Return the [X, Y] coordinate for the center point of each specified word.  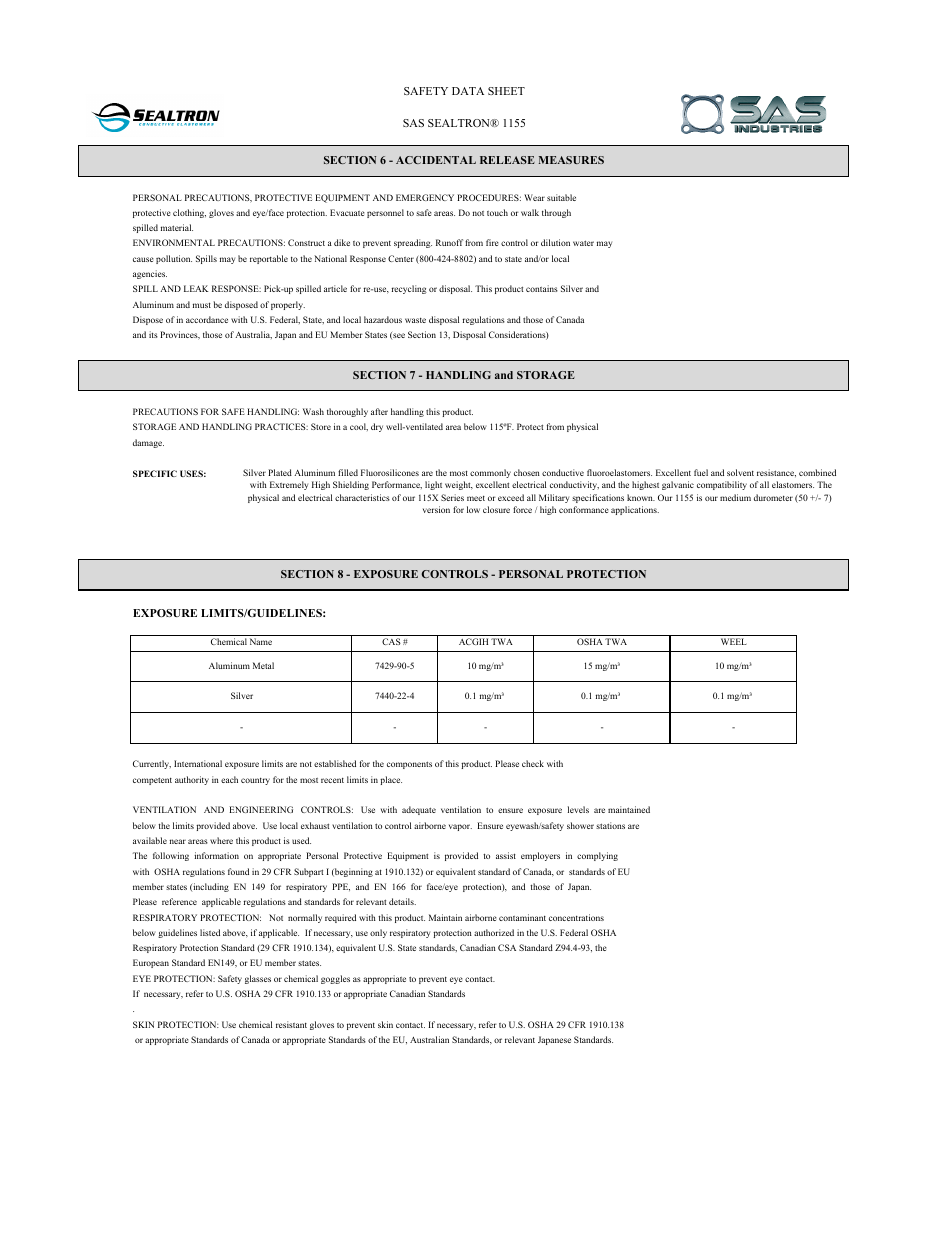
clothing [189, 213]
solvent [740, 472]
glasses [258, 979]
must [202, 305]
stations [610, 825]
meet [476, 498]
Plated [280, 472]
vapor [460, 827]
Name [261, 641]
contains [542, 288]
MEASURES [571, 160]
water [583, 243]
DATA [468, 91]
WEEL [734, 641]
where [221, 840]
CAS [391, 641]
